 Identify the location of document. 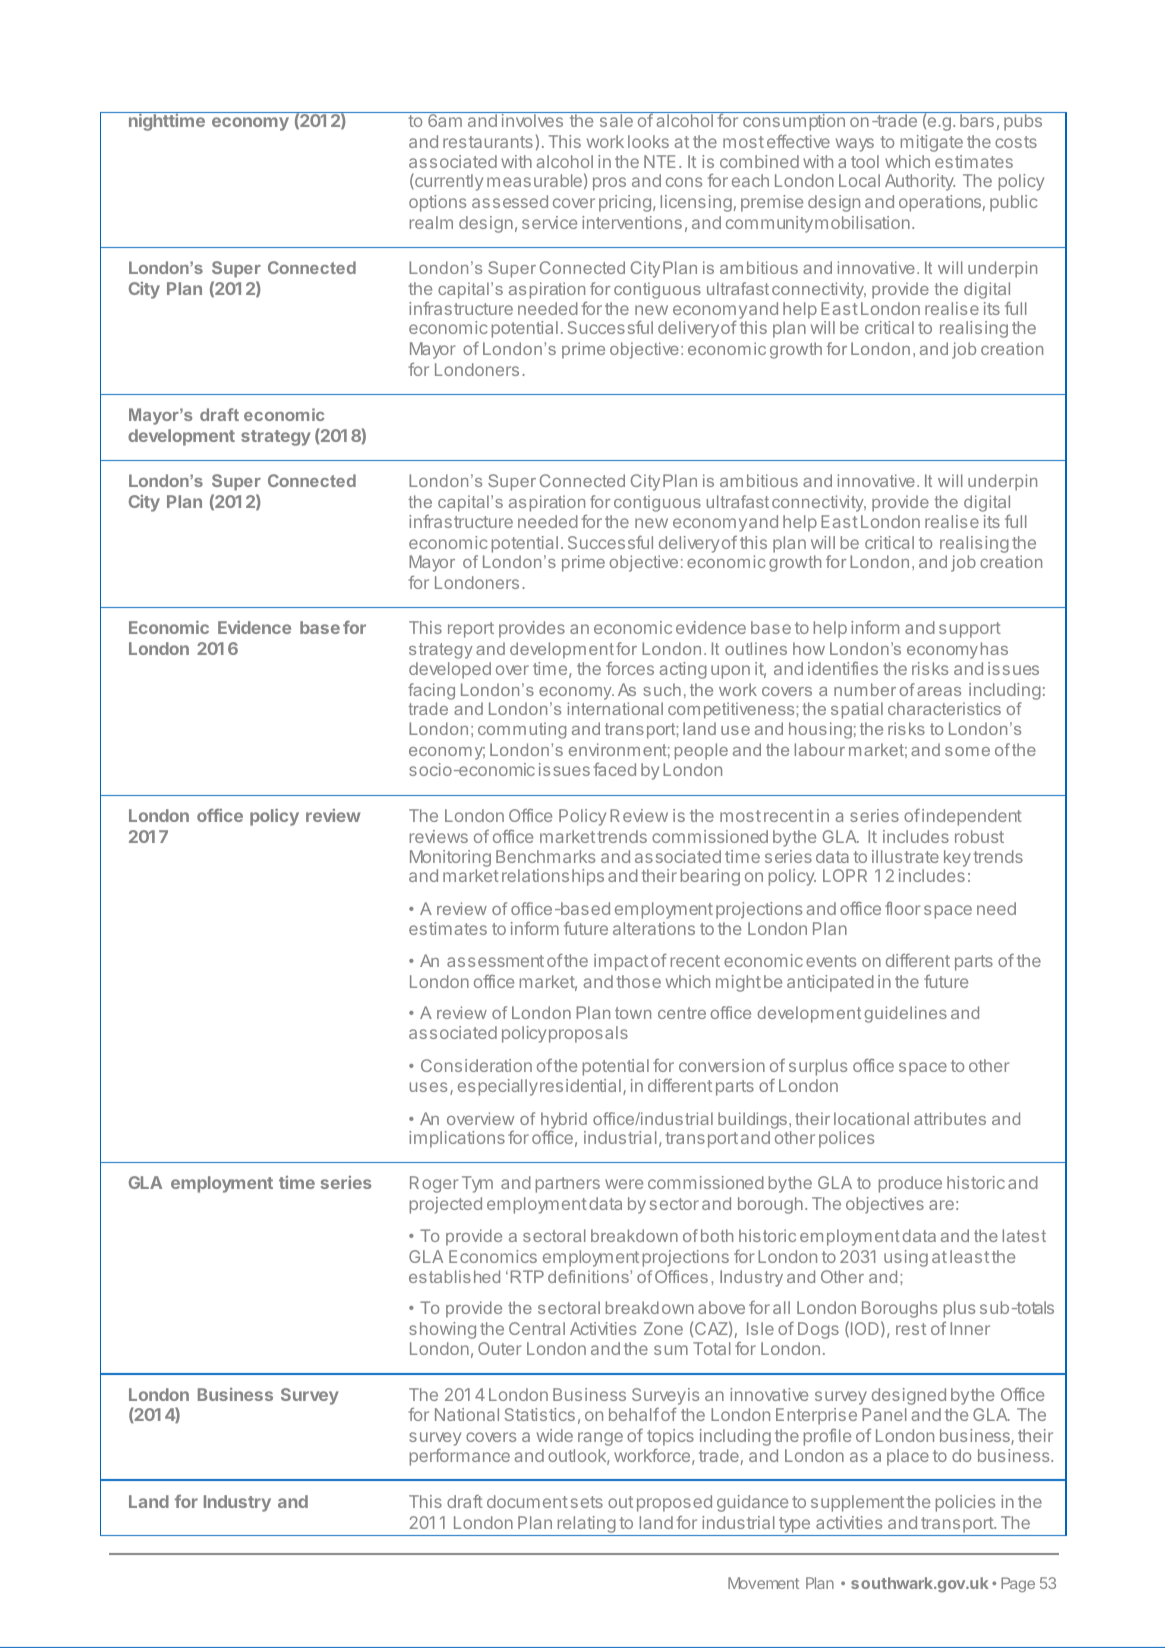
(527, 1501).
